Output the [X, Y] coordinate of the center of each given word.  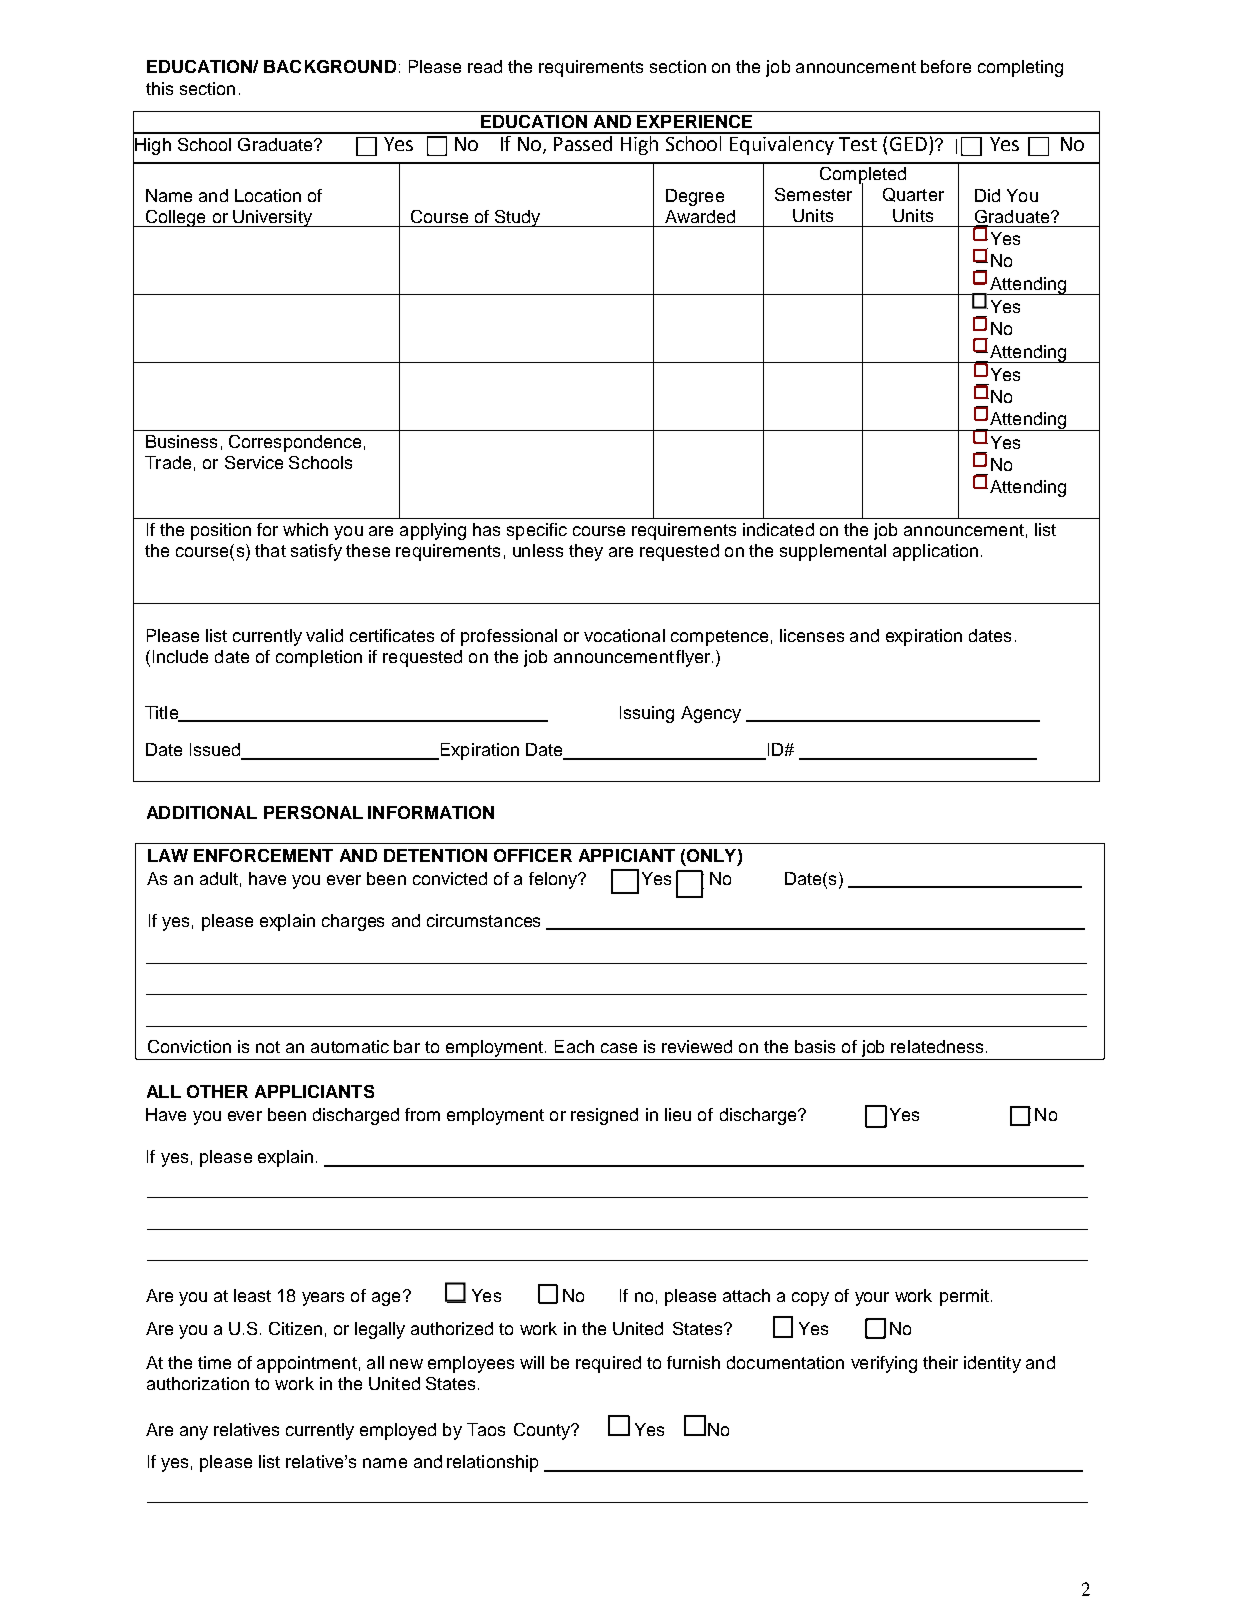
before [946, 66]
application [935, 552]
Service [254, 462]
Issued [216, 751]
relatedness [937, 1046]
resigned [604, 1116]
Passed [583, 142]
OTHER [217, 1091]
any [194, 1433]
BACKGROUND [330, 66]
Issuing [647, 714]
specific [537, 531]
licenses [812, 635]
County [543, 1431]
